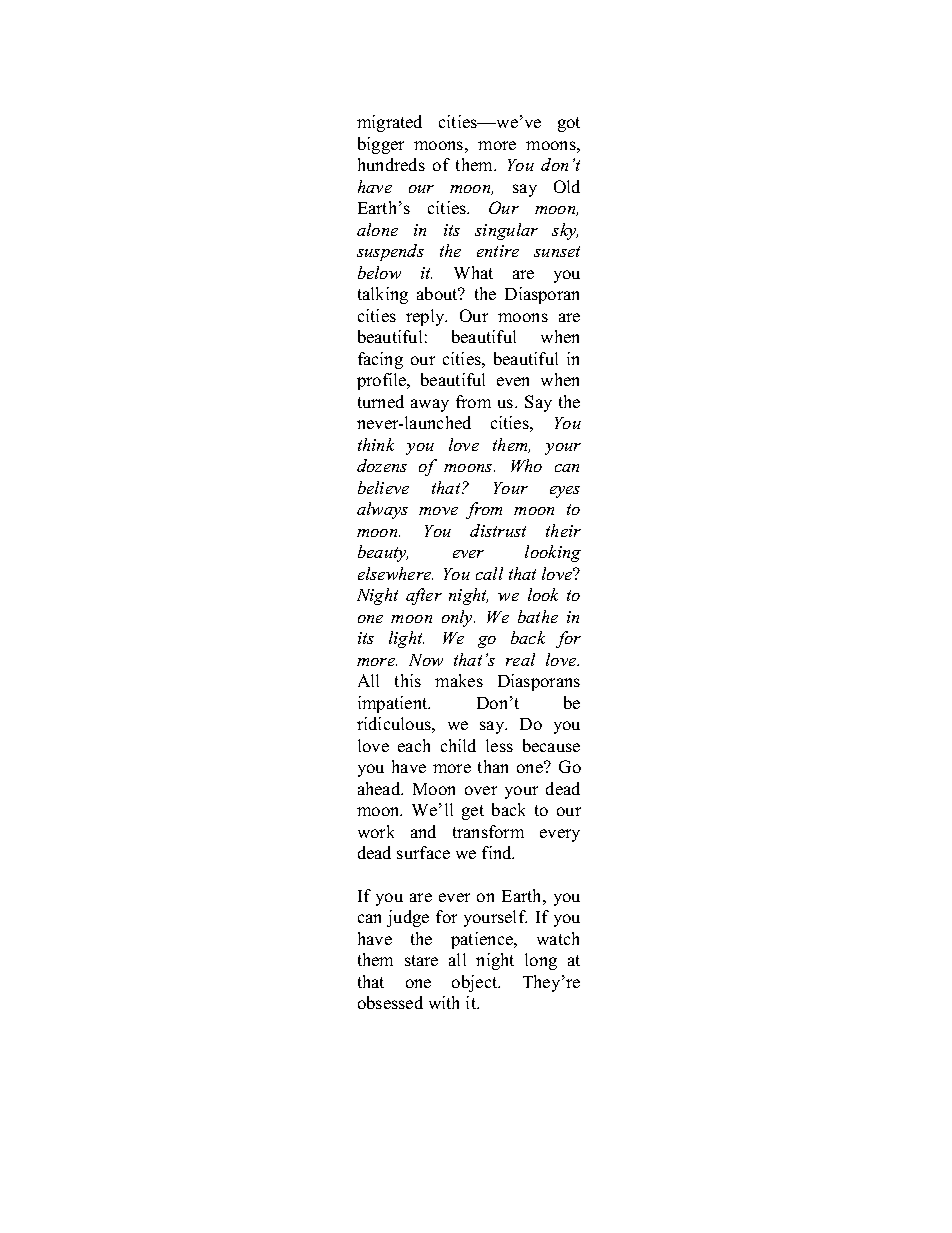 The width and height of the screenshot is (952, 1233). What do you see at coordinates (569, 124) in the screenshot?
I see `got` at bounding box center [569, 124].
